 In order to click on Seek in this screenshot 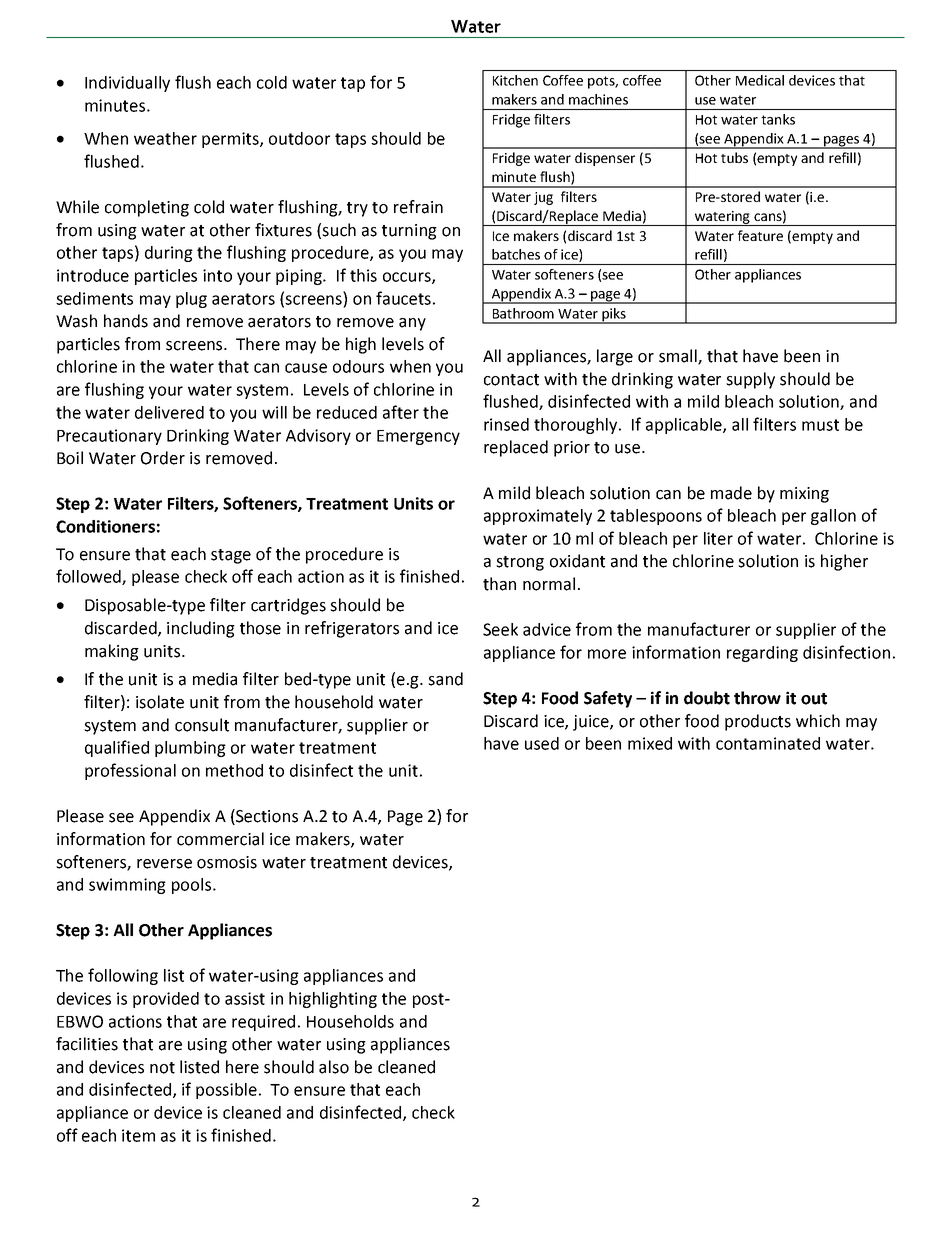, I will do `click(500, 629)`.
